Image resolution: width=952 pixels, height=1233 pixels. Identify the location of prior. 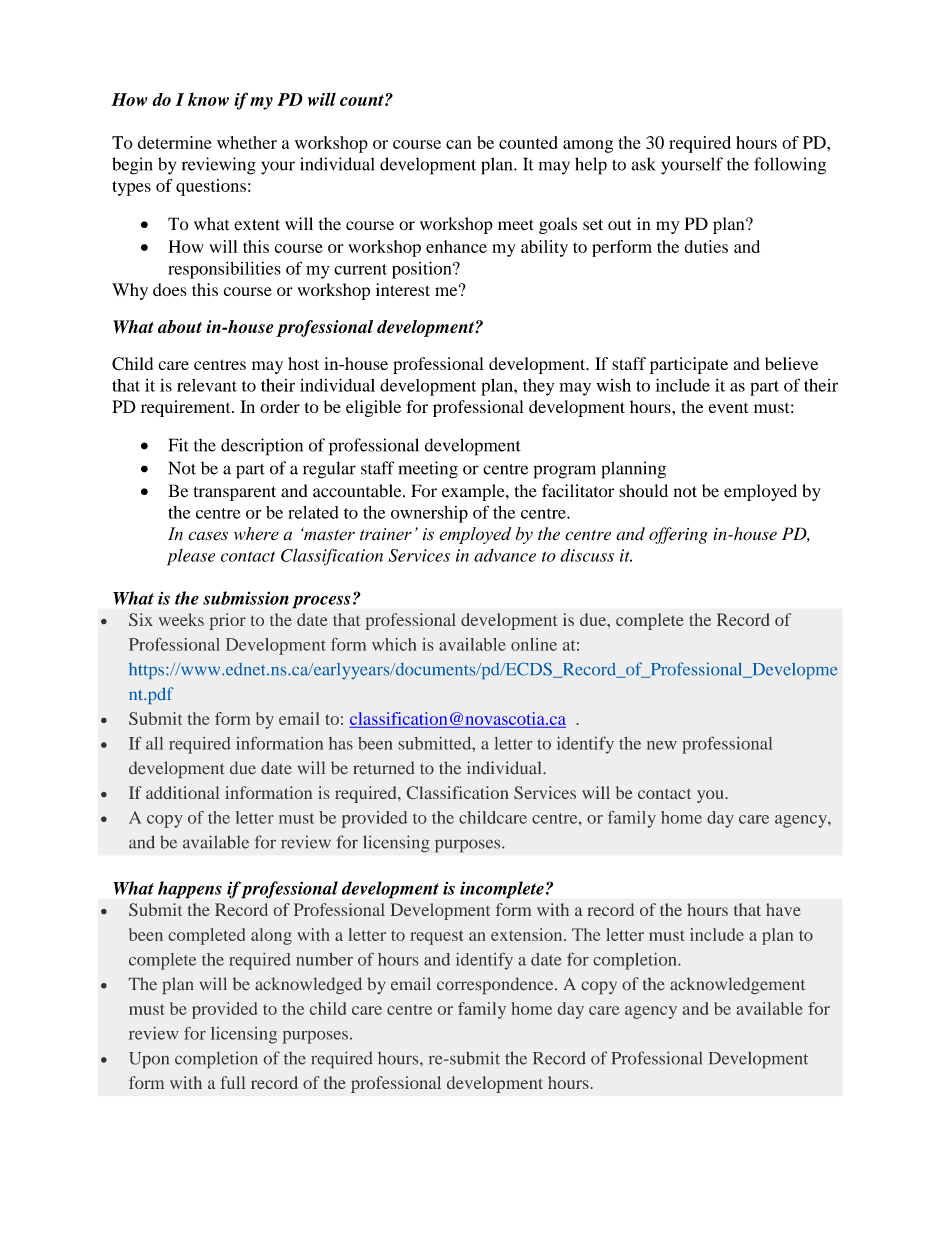
(227, 621).
